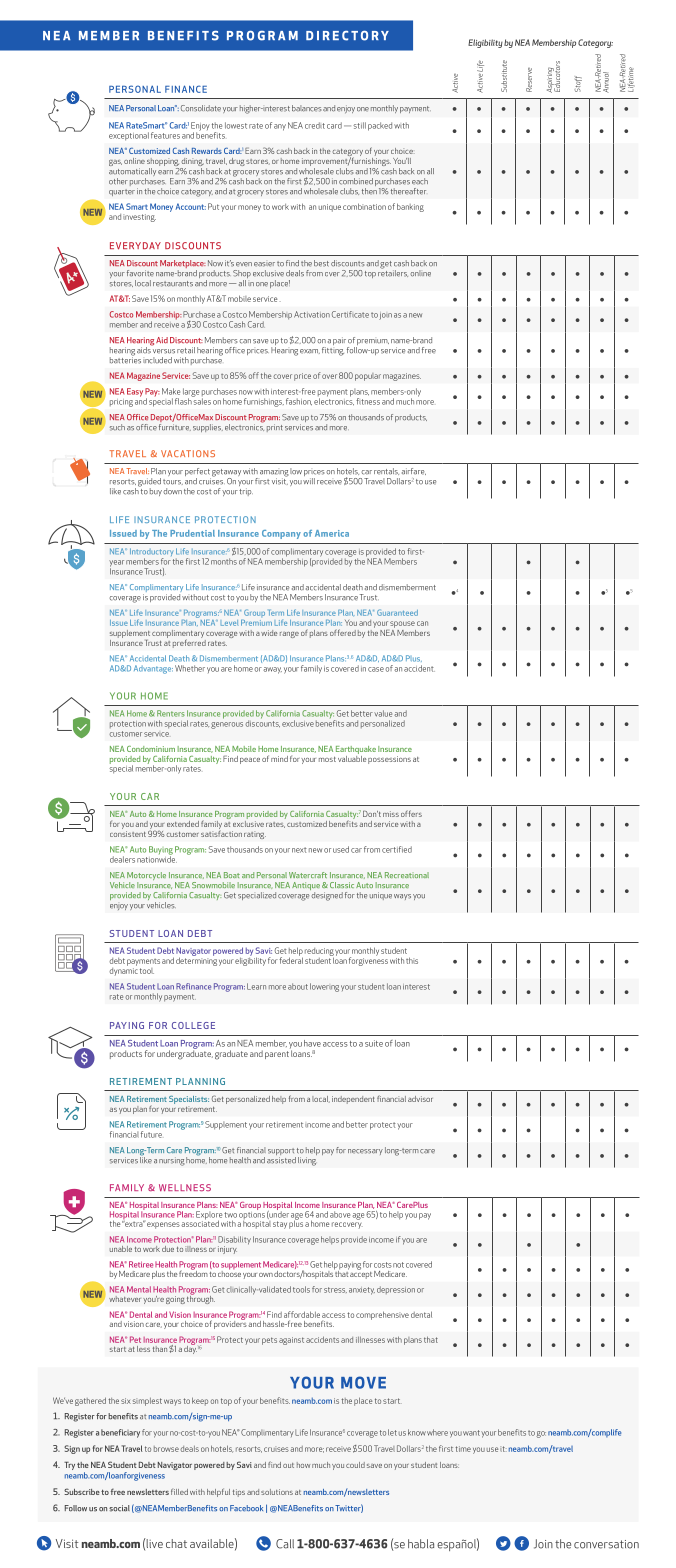  Describe the element at coordinates (411, 813) in the page. I see `offers` at that location.
